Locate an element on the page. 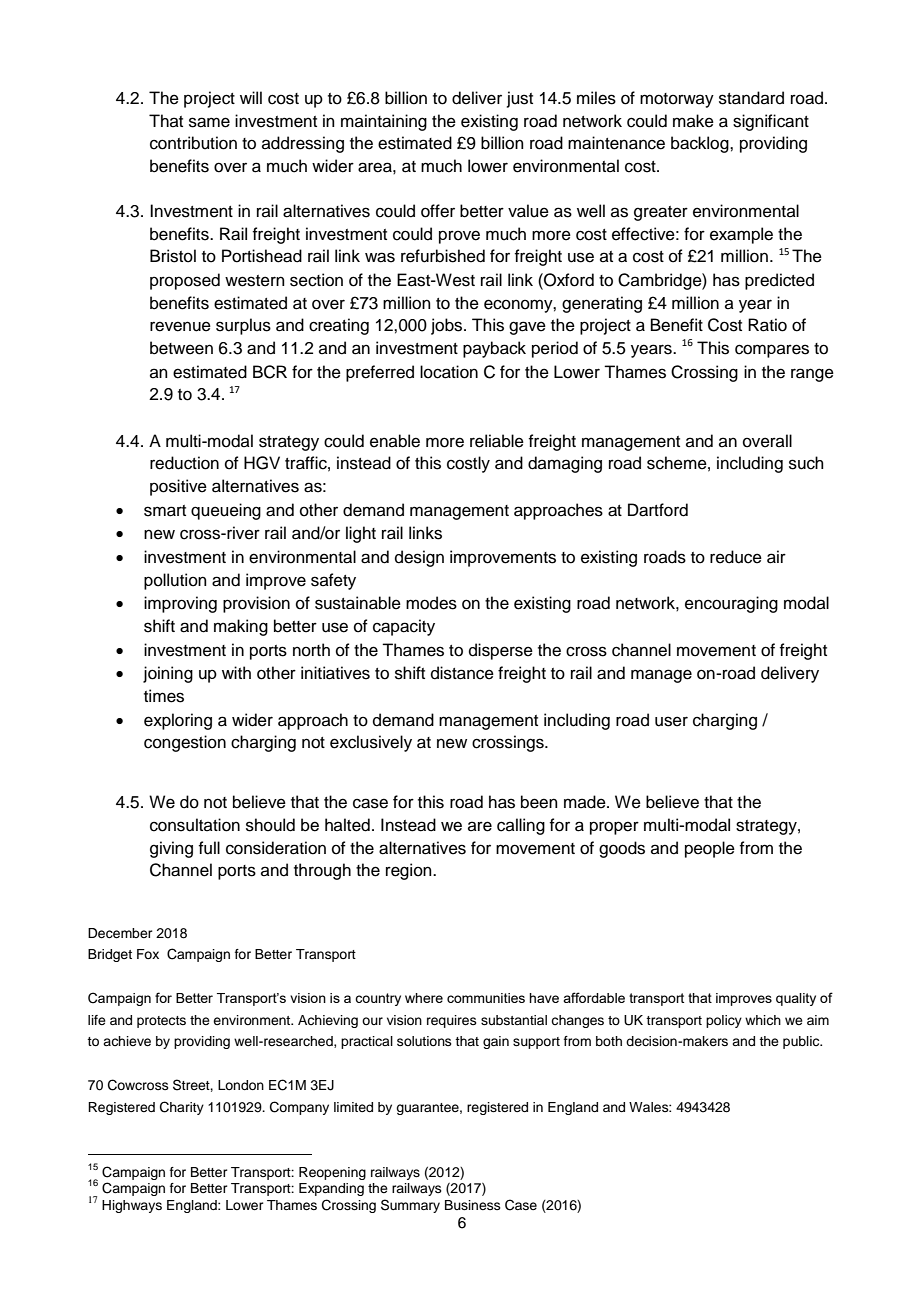 The image size is (924, 1308). distance is located at coordinates (462, 673).
